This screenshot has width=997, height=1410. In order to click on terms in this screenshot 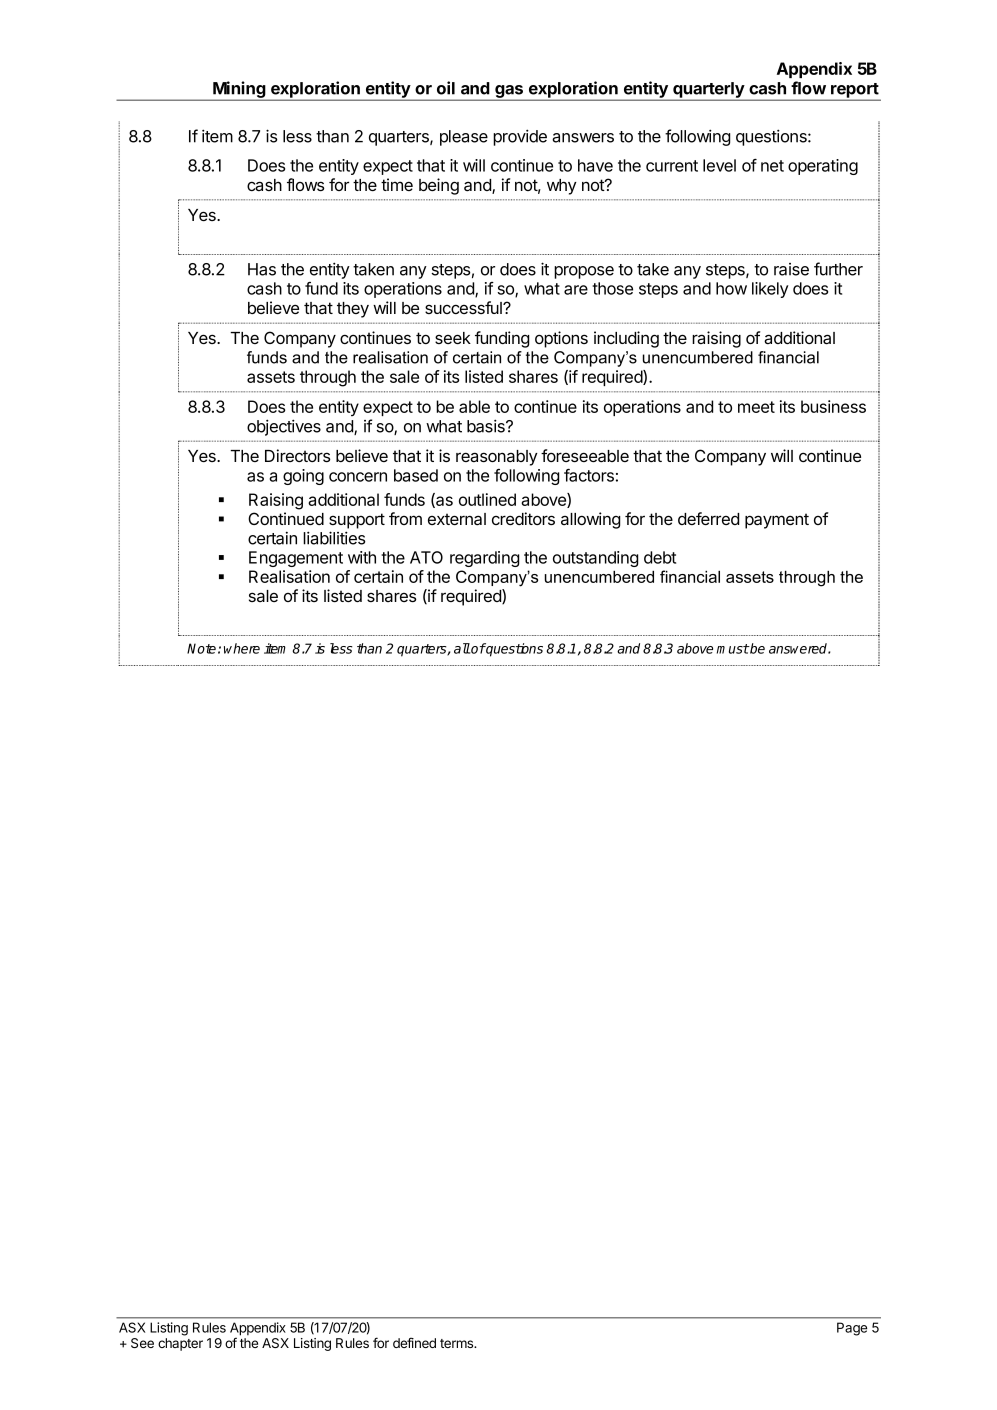, I will do `click(458, 1343)`.
